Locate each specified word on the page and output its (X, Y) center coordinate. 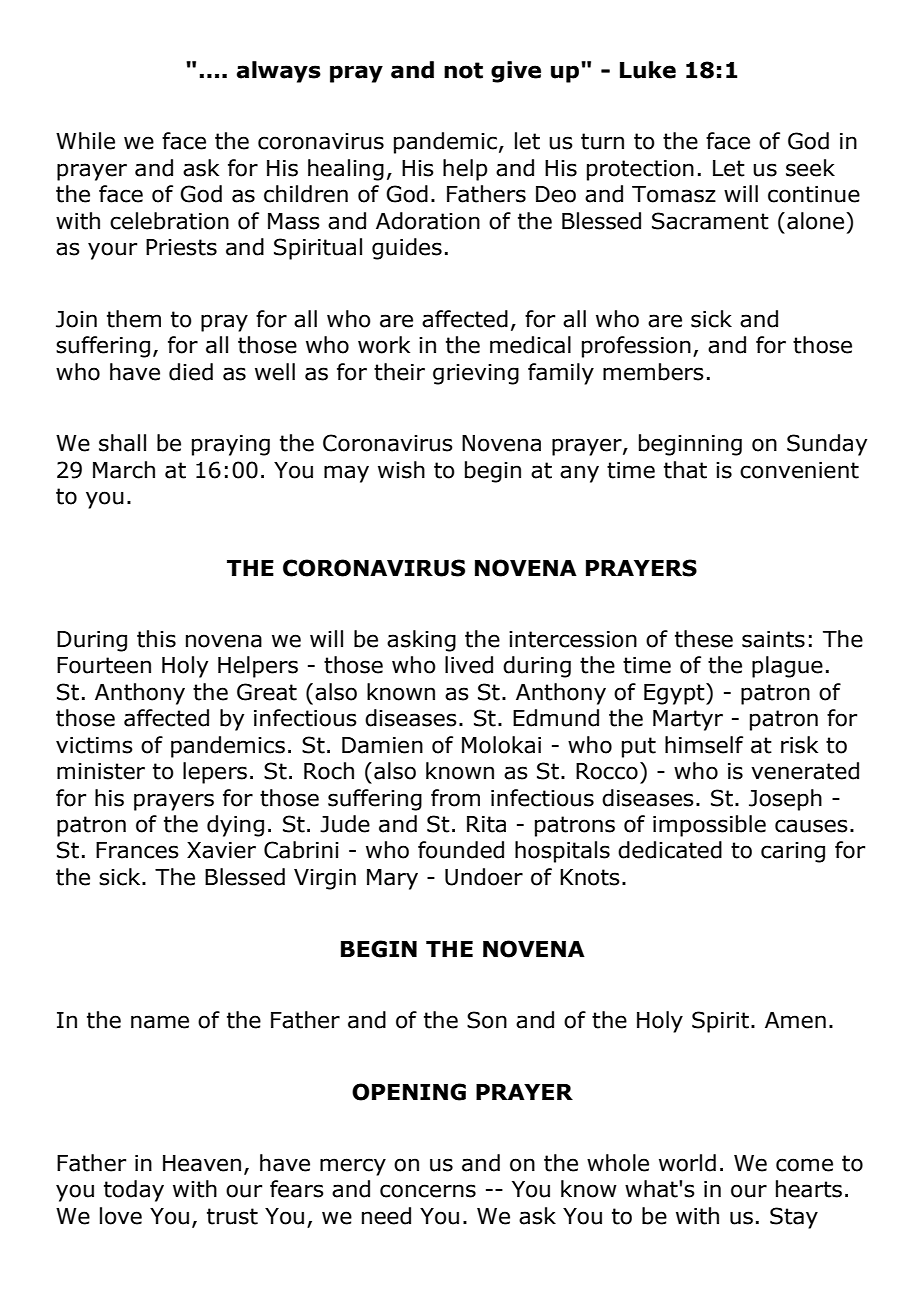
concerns (428, 1191)
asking (421, 641)
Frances (137, 850)
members (653, 372)
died (191, 372)
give (516, 72)
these (704, 639)
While (85, 141)
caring (793, 852)
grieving (476, 374)
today (134, 1191)
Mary (392, 879)
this (156, 639)
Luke (648, 70)
